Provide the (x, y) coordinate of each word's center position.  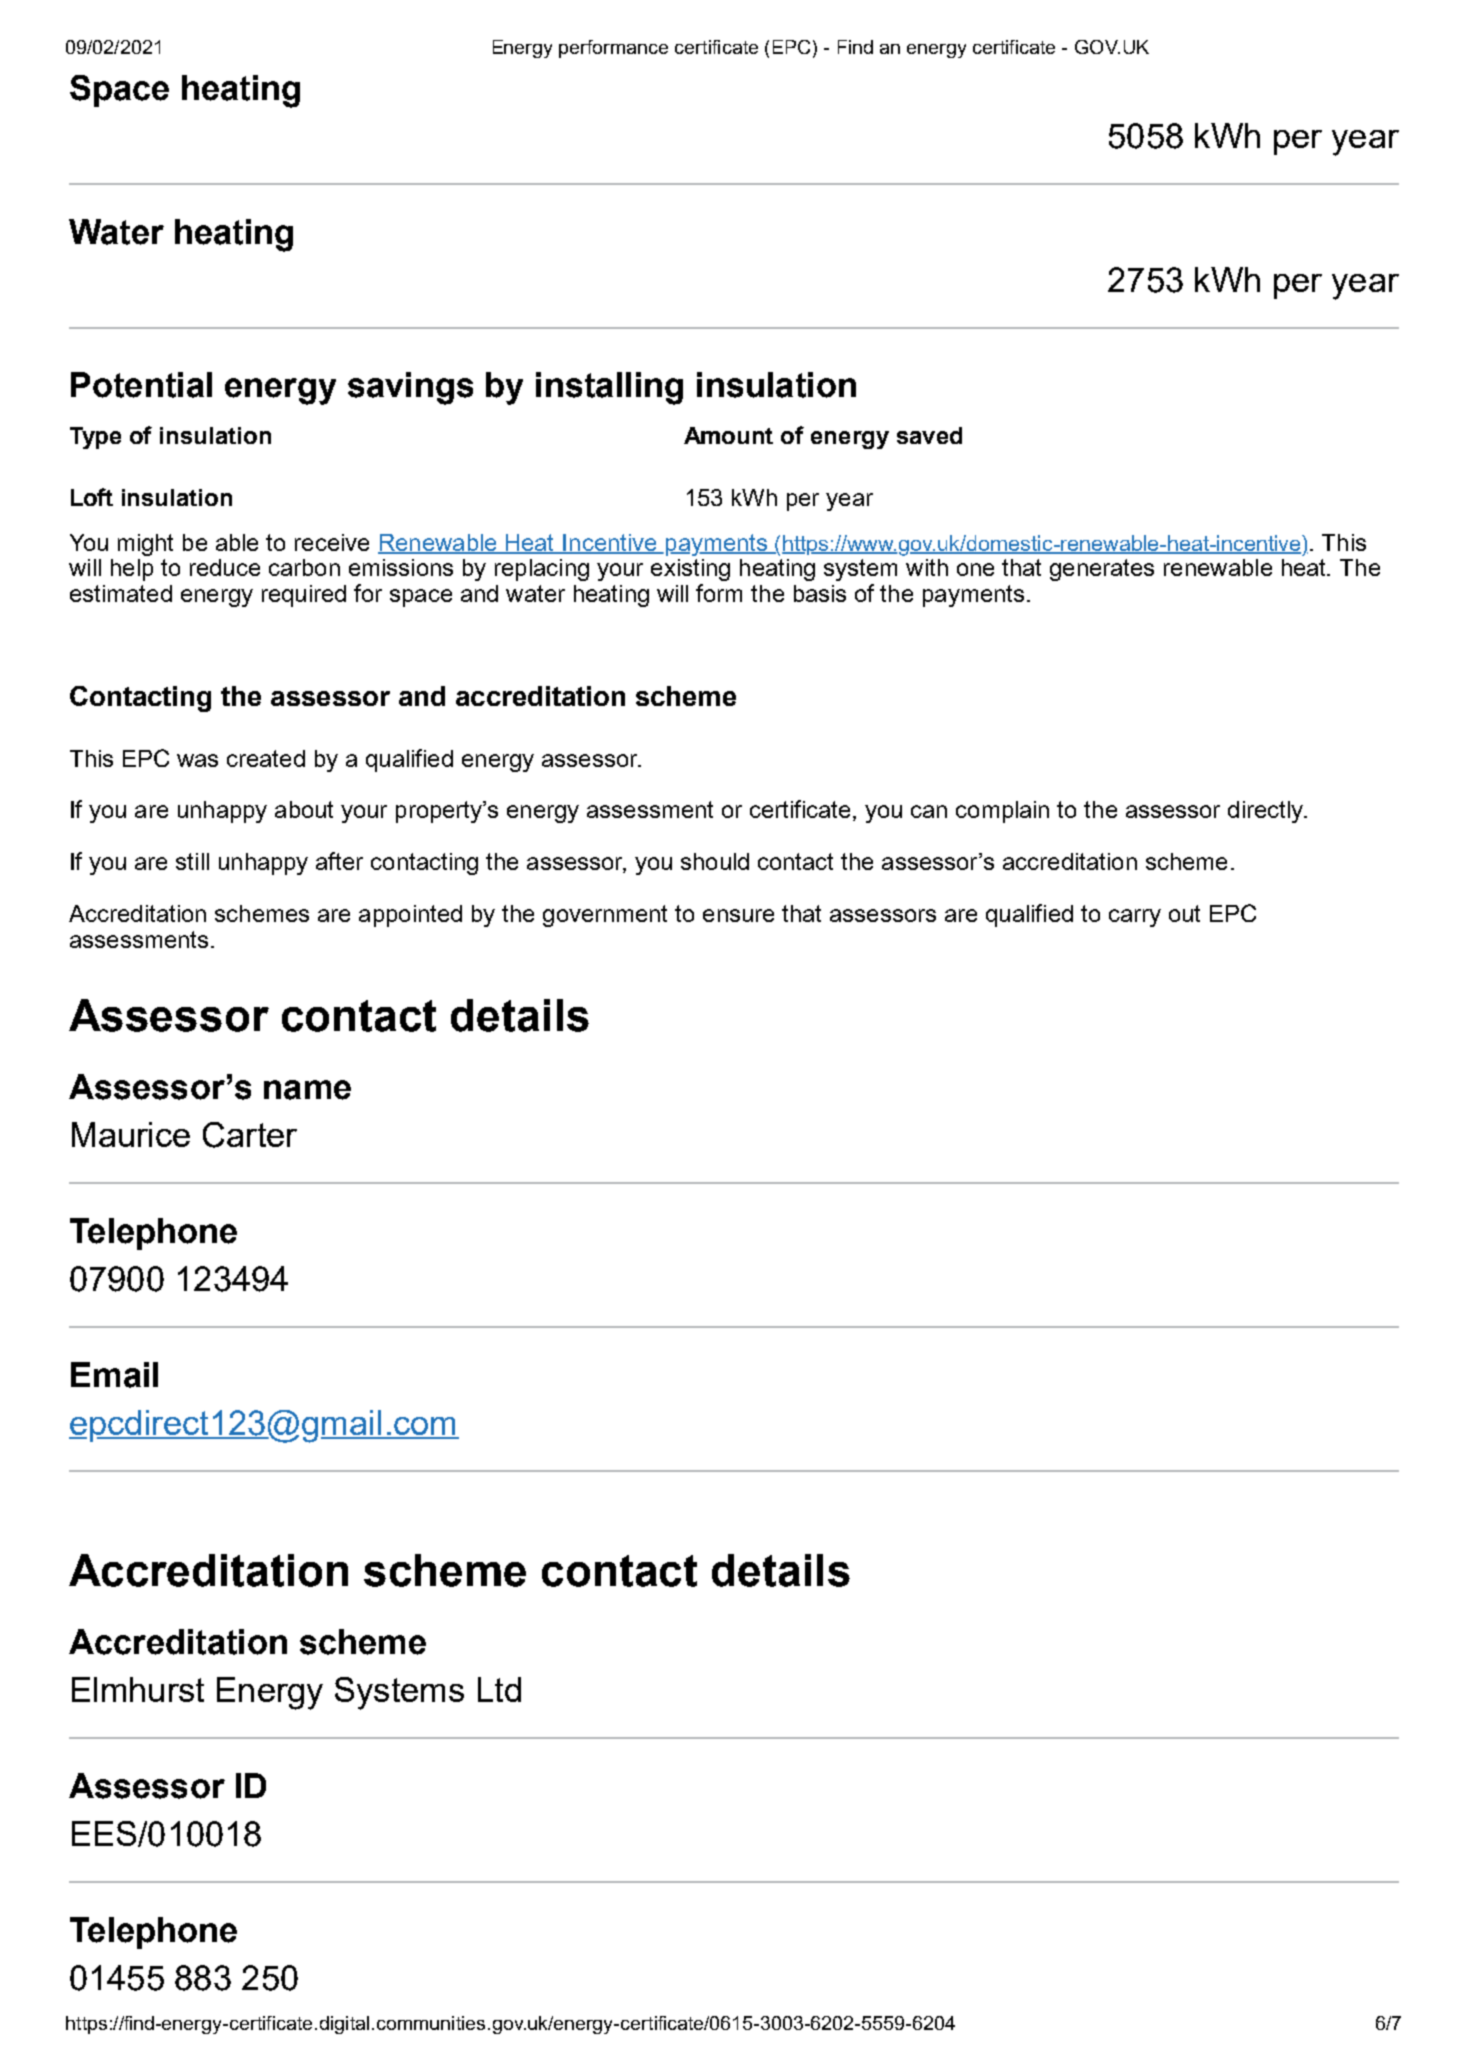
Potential (141, 385)
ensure (738, 915)
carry (1135, 918)
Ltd (499, 1689)
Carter (250, 1135)
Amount (728, 435)
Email (114, 1375)
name (307, 1090)
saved (929, 435)
